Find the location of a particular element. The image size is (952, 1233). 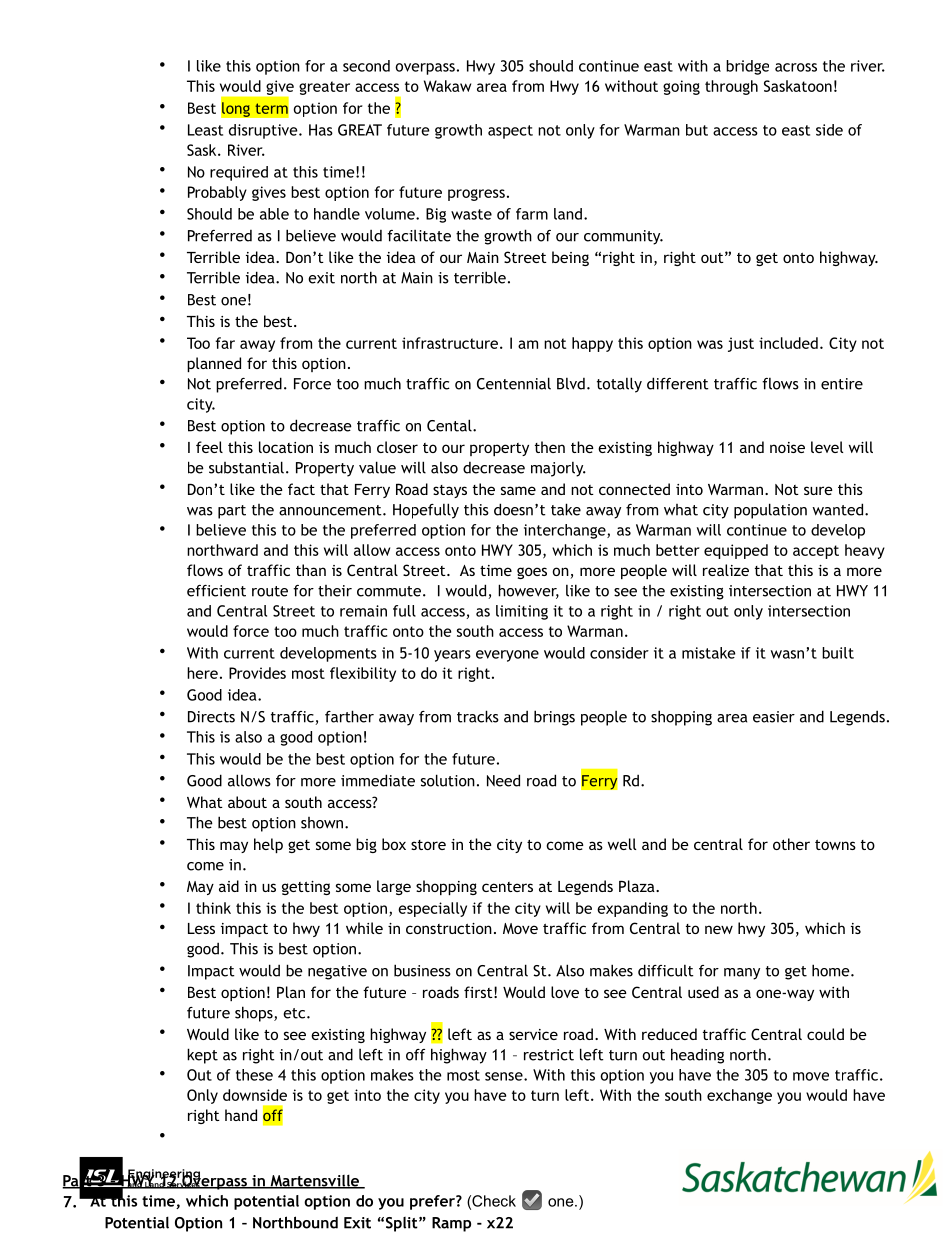

across is located at coordinates (796, 67).
